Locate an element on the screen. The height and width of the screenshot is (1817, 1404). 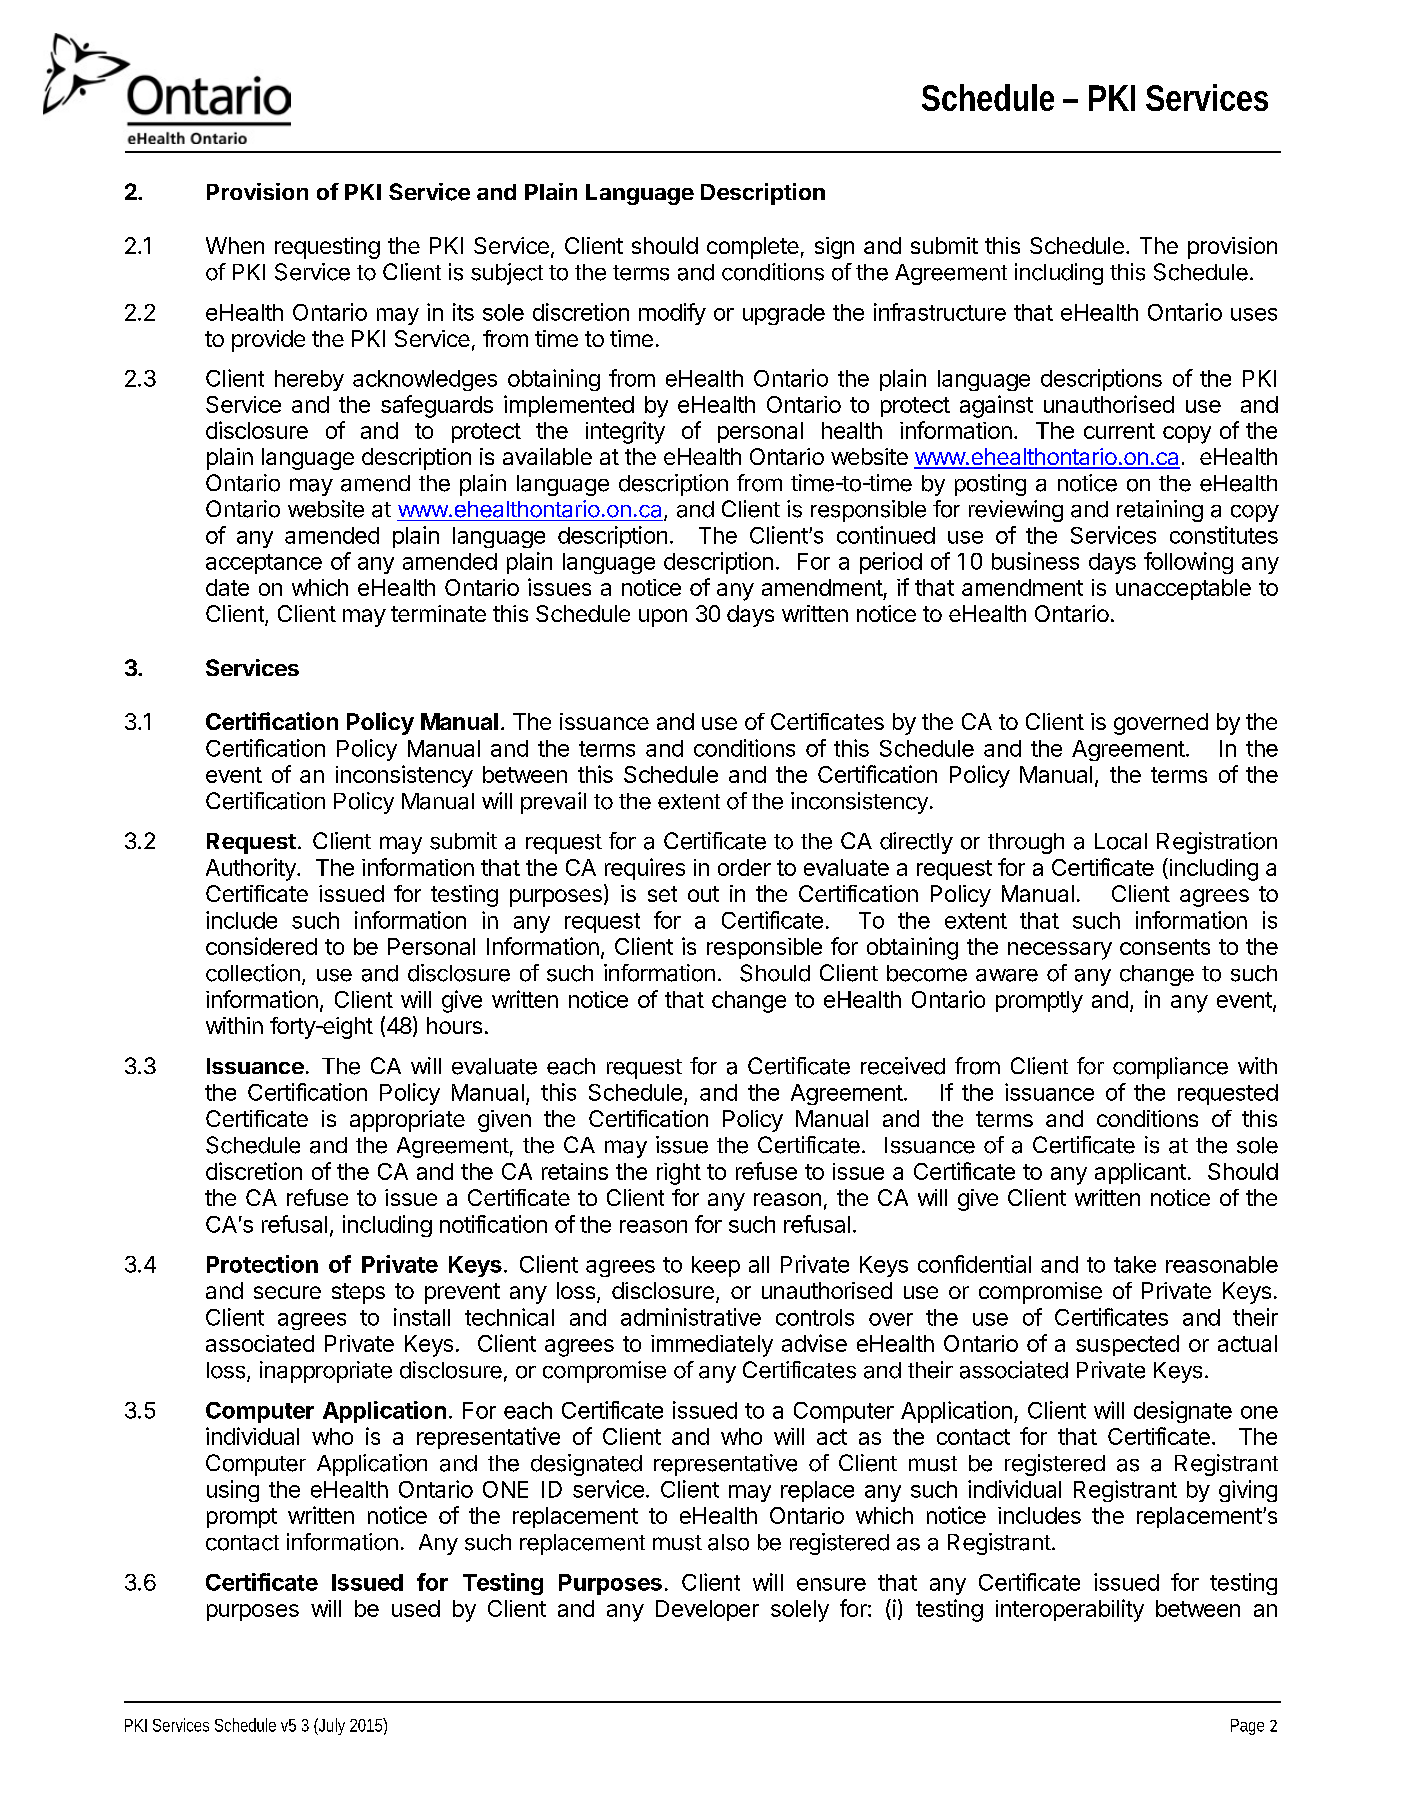
order is located at coordinates (744, 867).
